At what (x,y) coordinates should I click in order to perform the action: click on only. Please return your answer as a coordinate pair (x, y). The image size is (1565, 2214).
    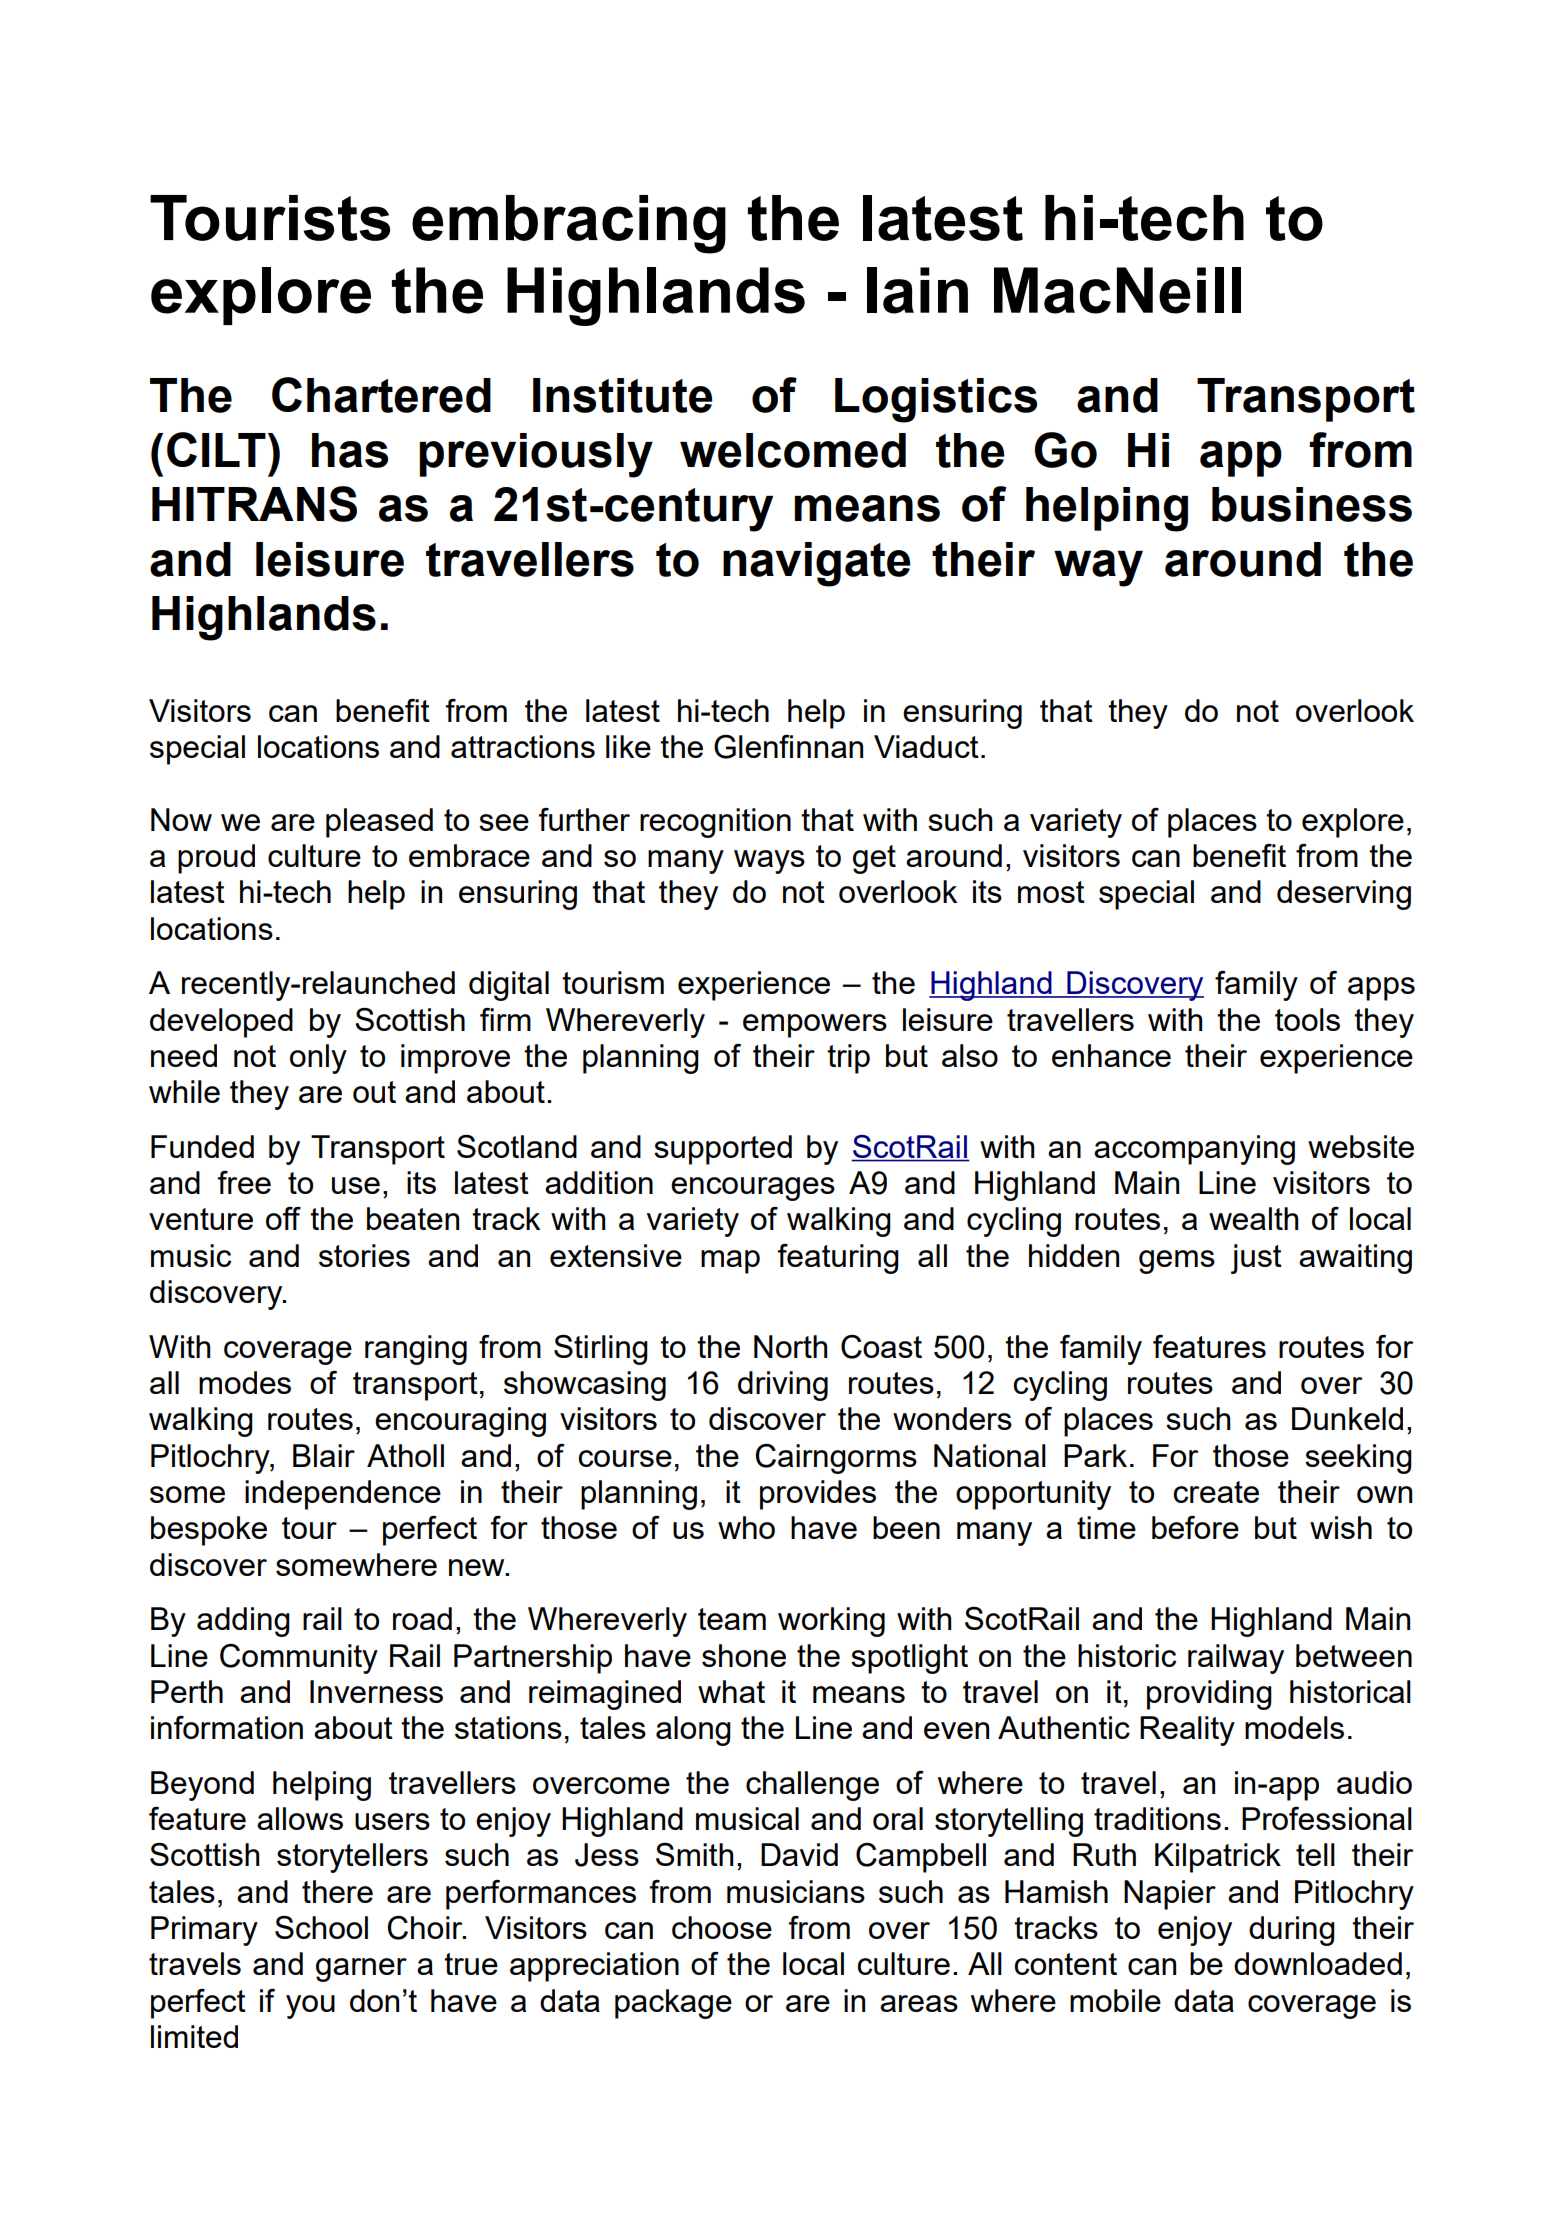
    Looking at the image, I should click on (318, 1059).
